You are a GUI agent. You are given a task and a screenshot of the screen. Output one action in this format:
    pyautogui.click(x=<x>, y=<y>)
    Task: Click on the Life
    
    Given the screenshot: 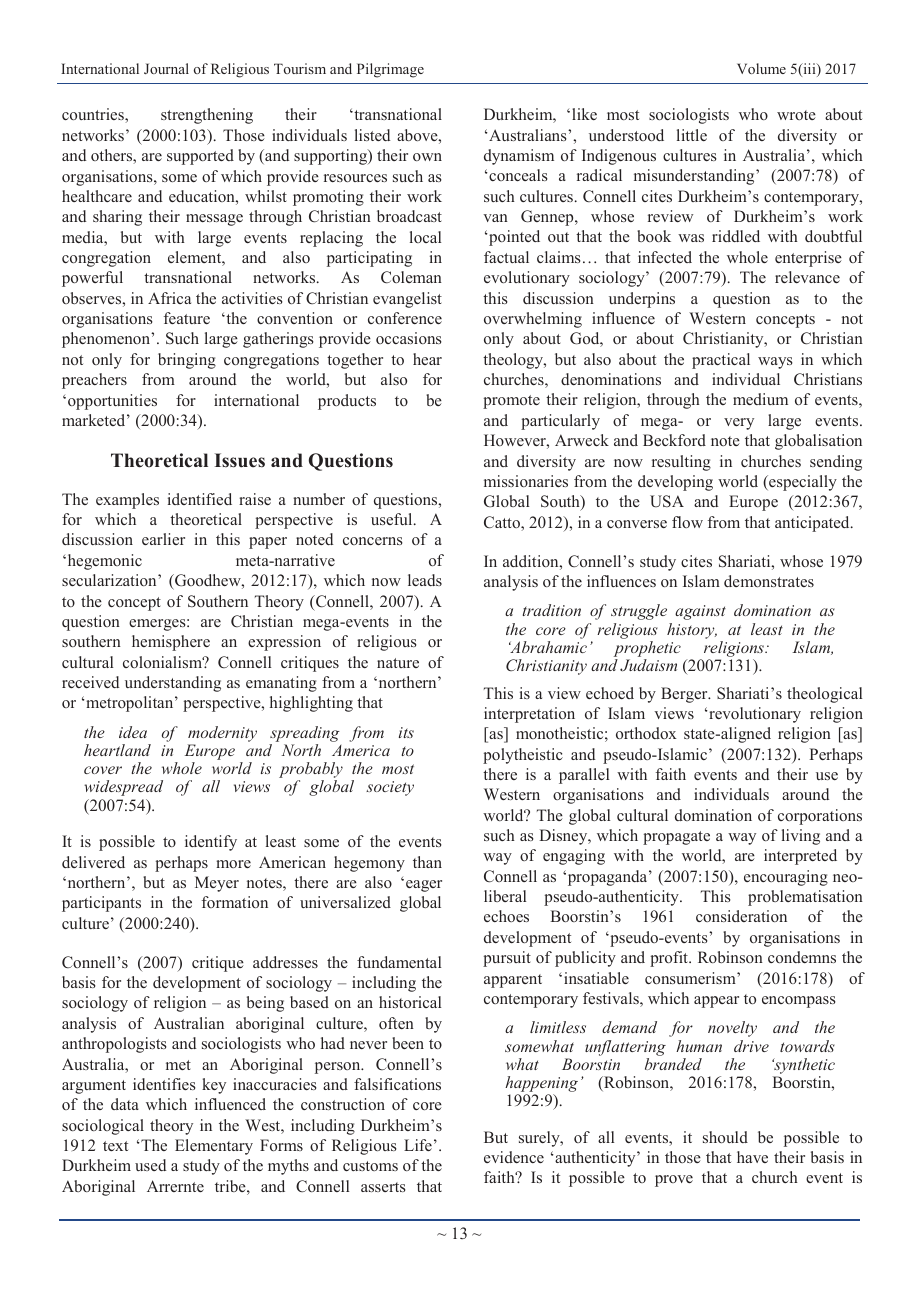 What is the action you would take?
    pyautogui.click(x=418, y=1145)
